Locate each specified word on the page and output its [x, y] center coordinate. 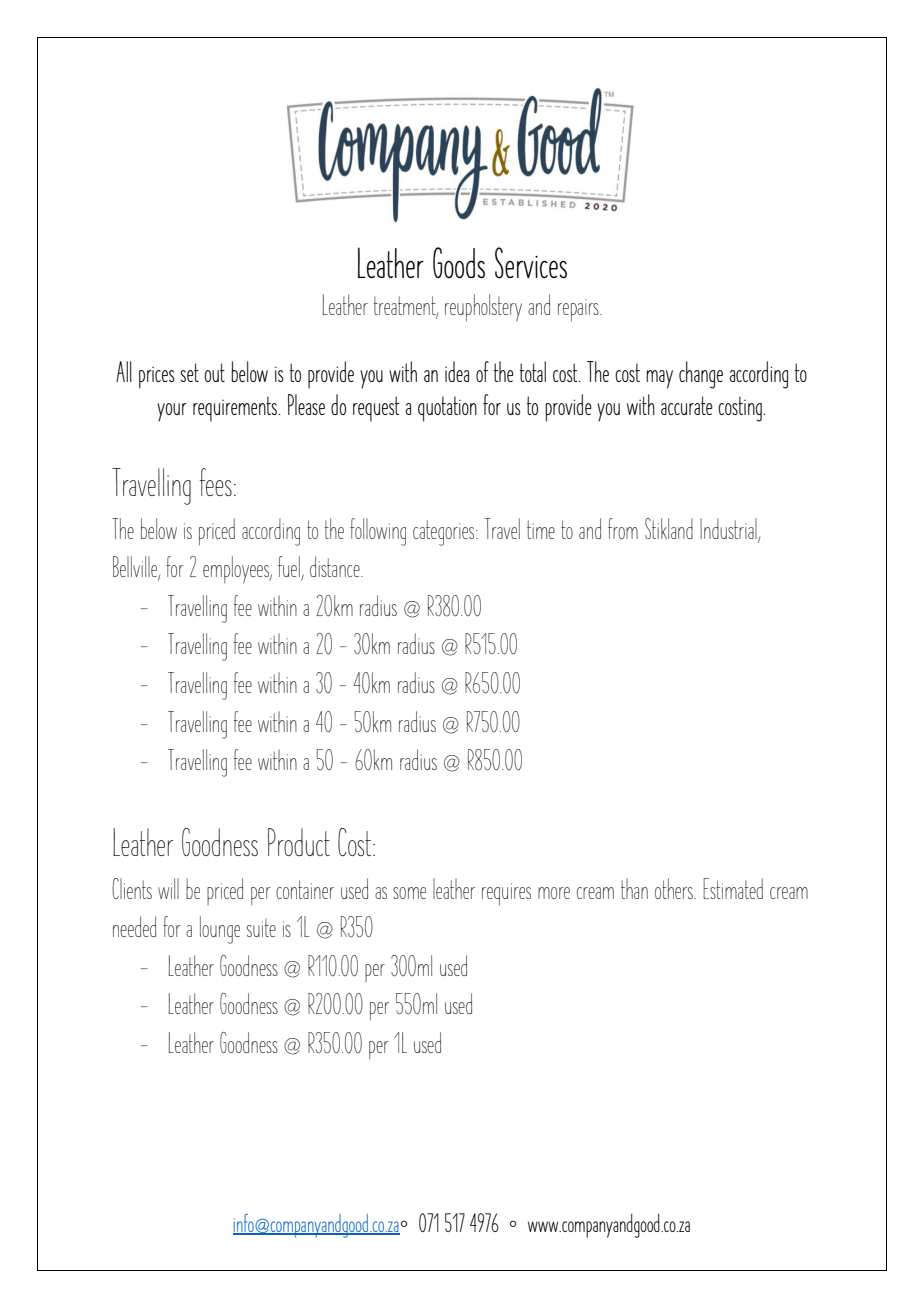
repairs [579, 310]
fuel [290, 568]
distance [336, 566]
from [623, 528]
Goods [459, 263]
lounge [220, 930]
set [189, 372]
